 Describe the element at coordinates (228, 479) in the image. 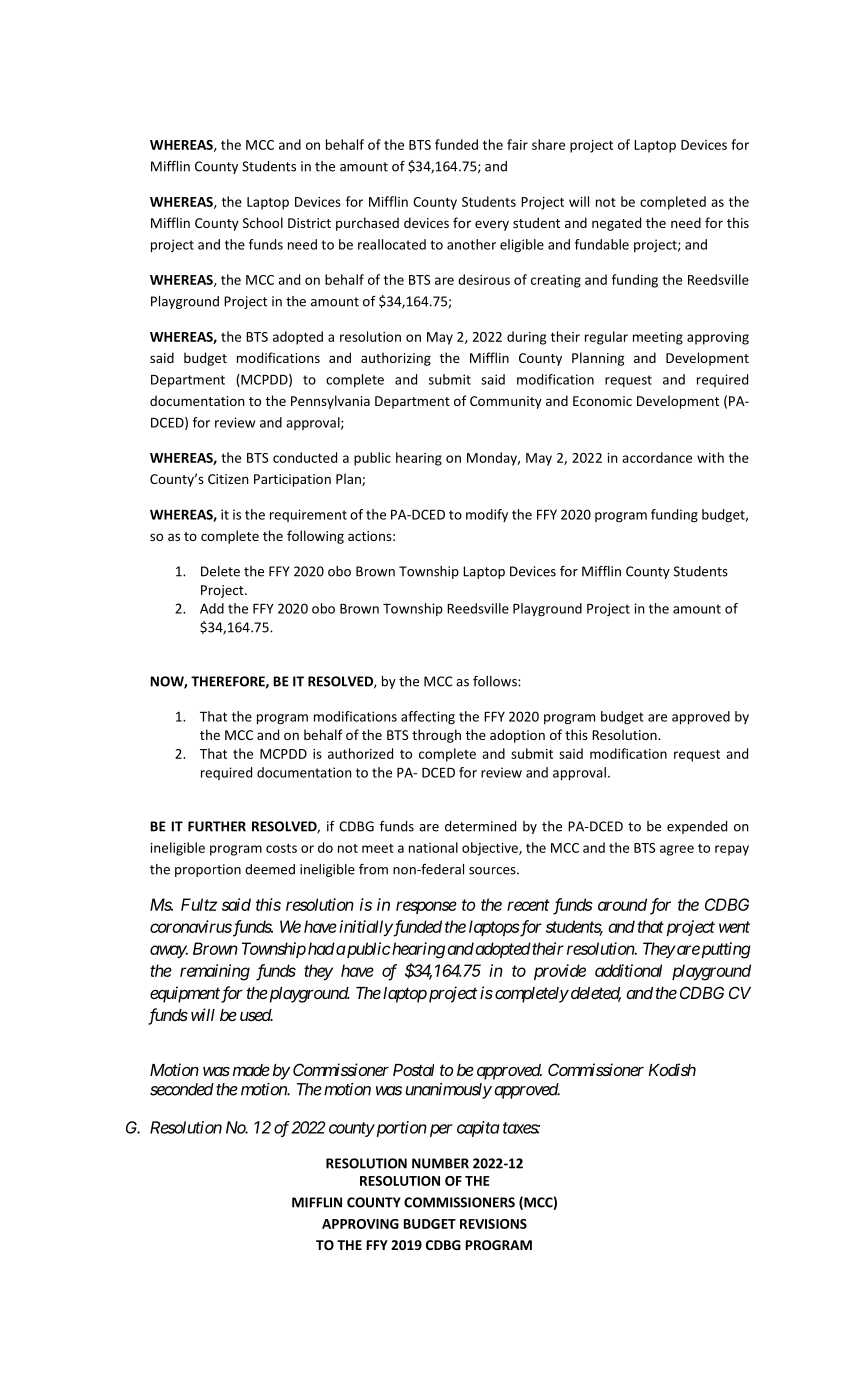

I see `Citizen` at that location.
